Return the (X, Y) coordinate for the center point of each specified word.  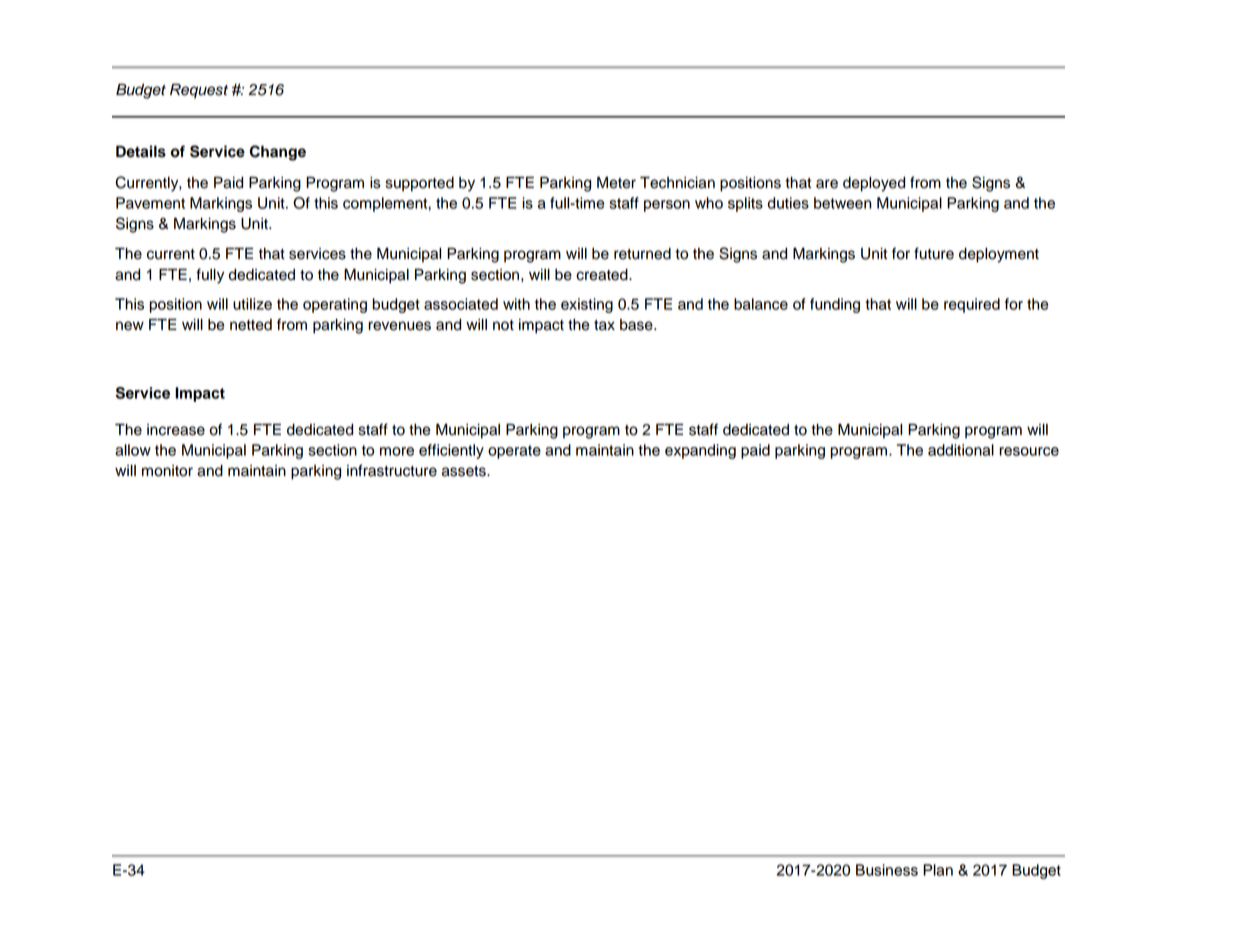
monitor (167, 471)
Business (887, 870)
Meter (616, 182)
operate (514, 452)
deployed (874, 184)
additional (961, 450)
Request (199, 91)
